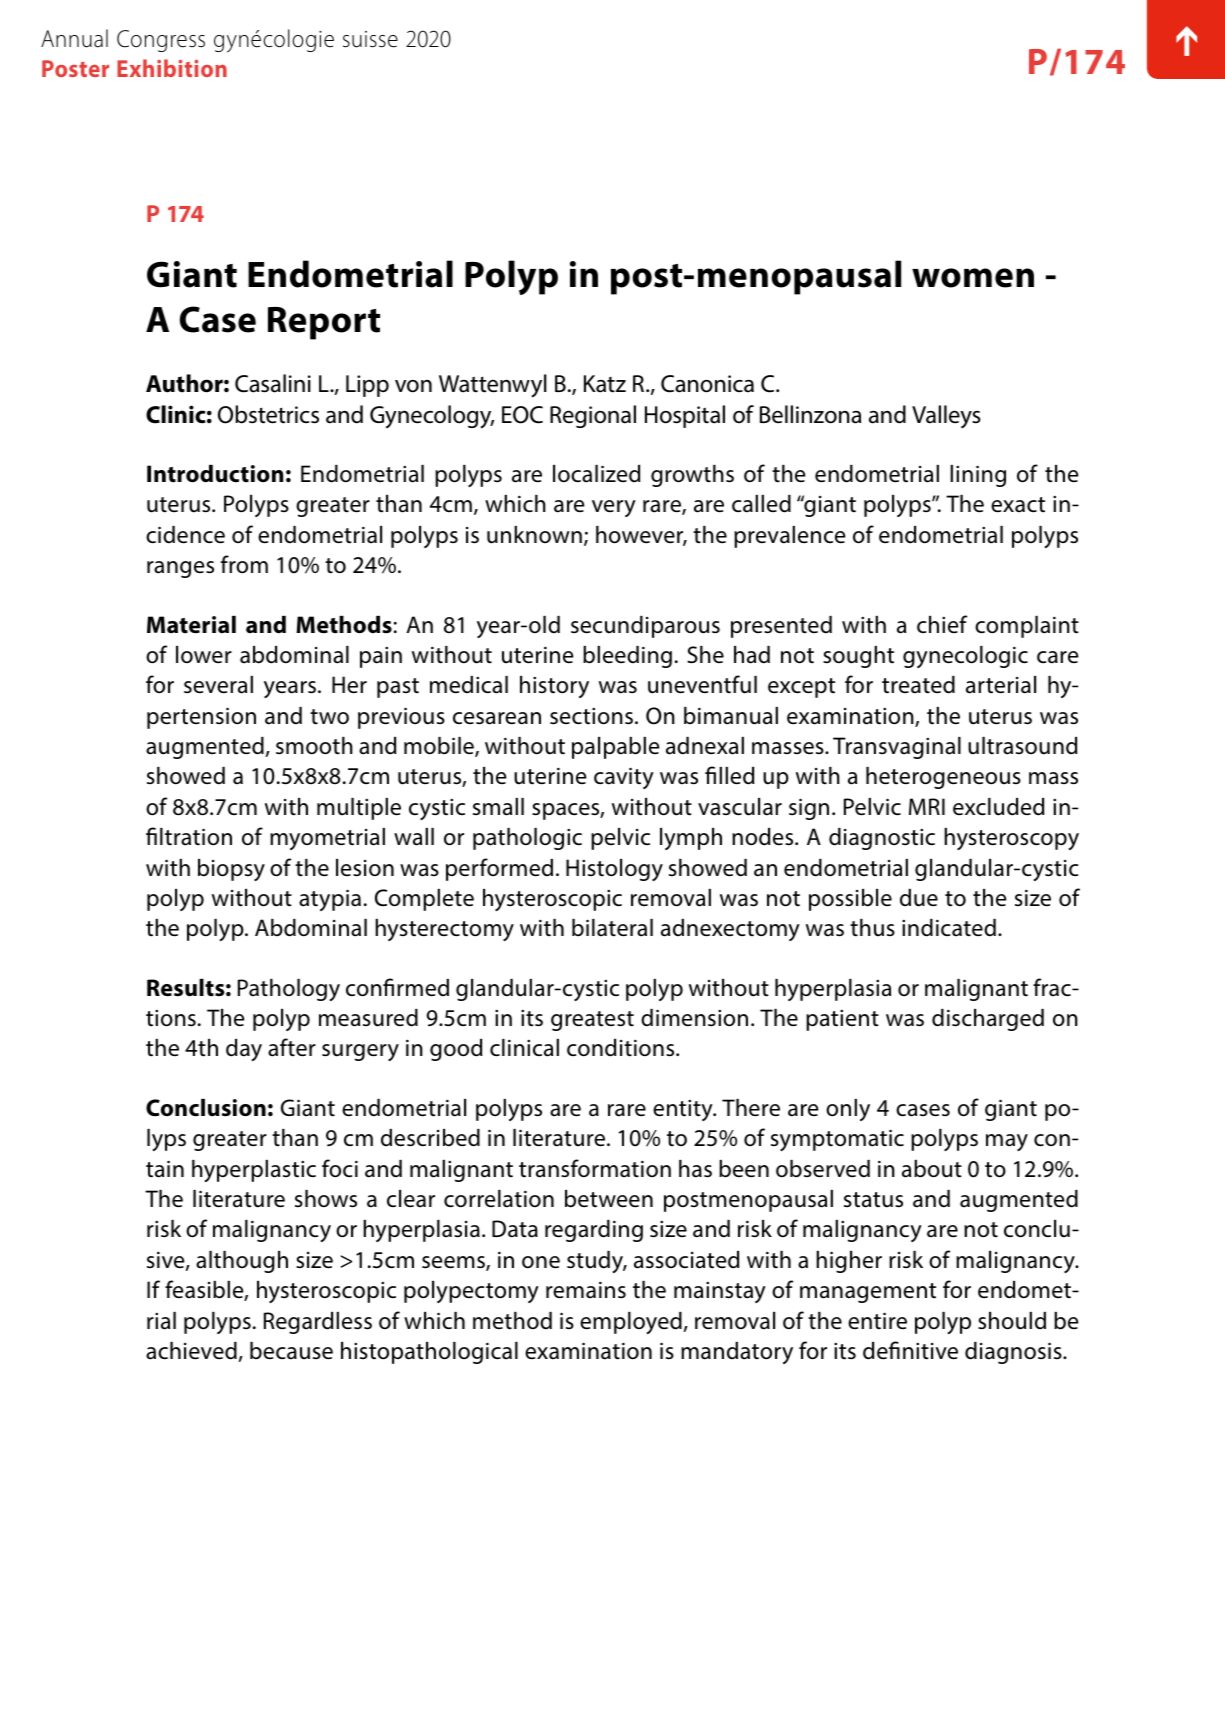 This document has width=1225, height=1733. Describe the element at coordinates (612, 928) in the document. I see `bilateral` at that location.
